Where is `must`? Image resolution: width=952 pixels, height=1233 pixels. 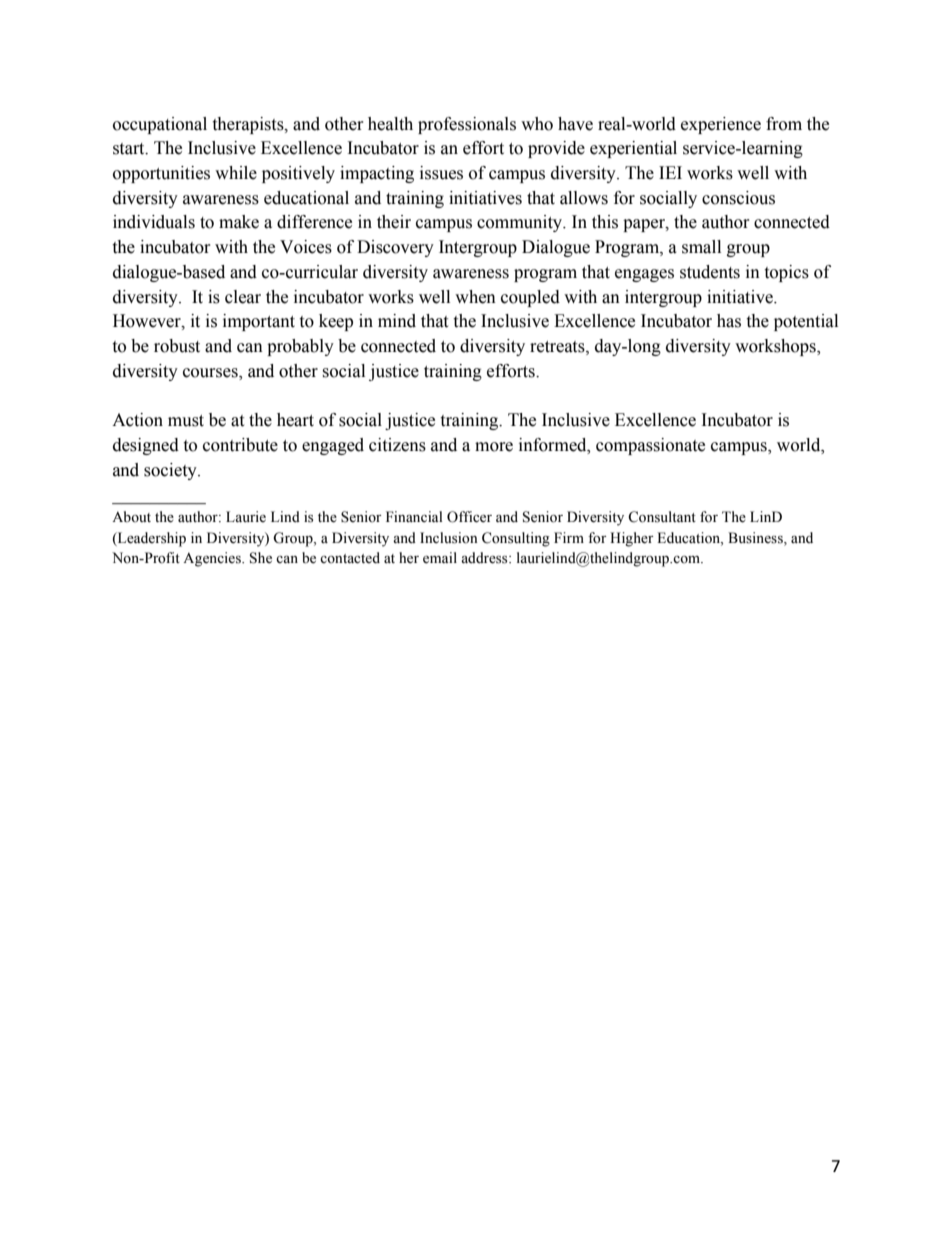 must is located at coordinates (186, 421).
